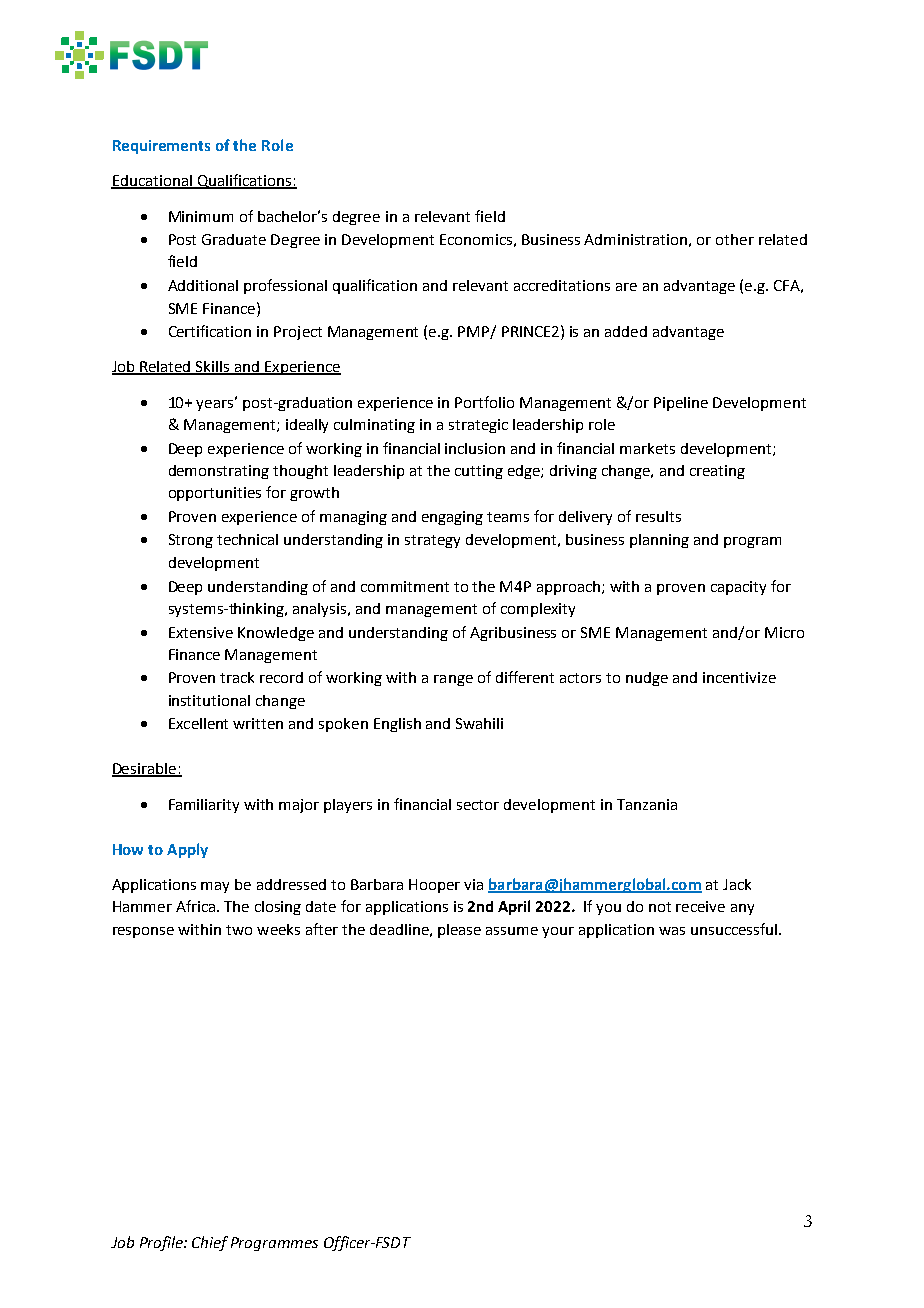 The width and height of the screenshot is (924, 1308). What do you see at coordinates (562, 285) in the screenshot?
I see `accreditations` at bounding box center [562, 285].
